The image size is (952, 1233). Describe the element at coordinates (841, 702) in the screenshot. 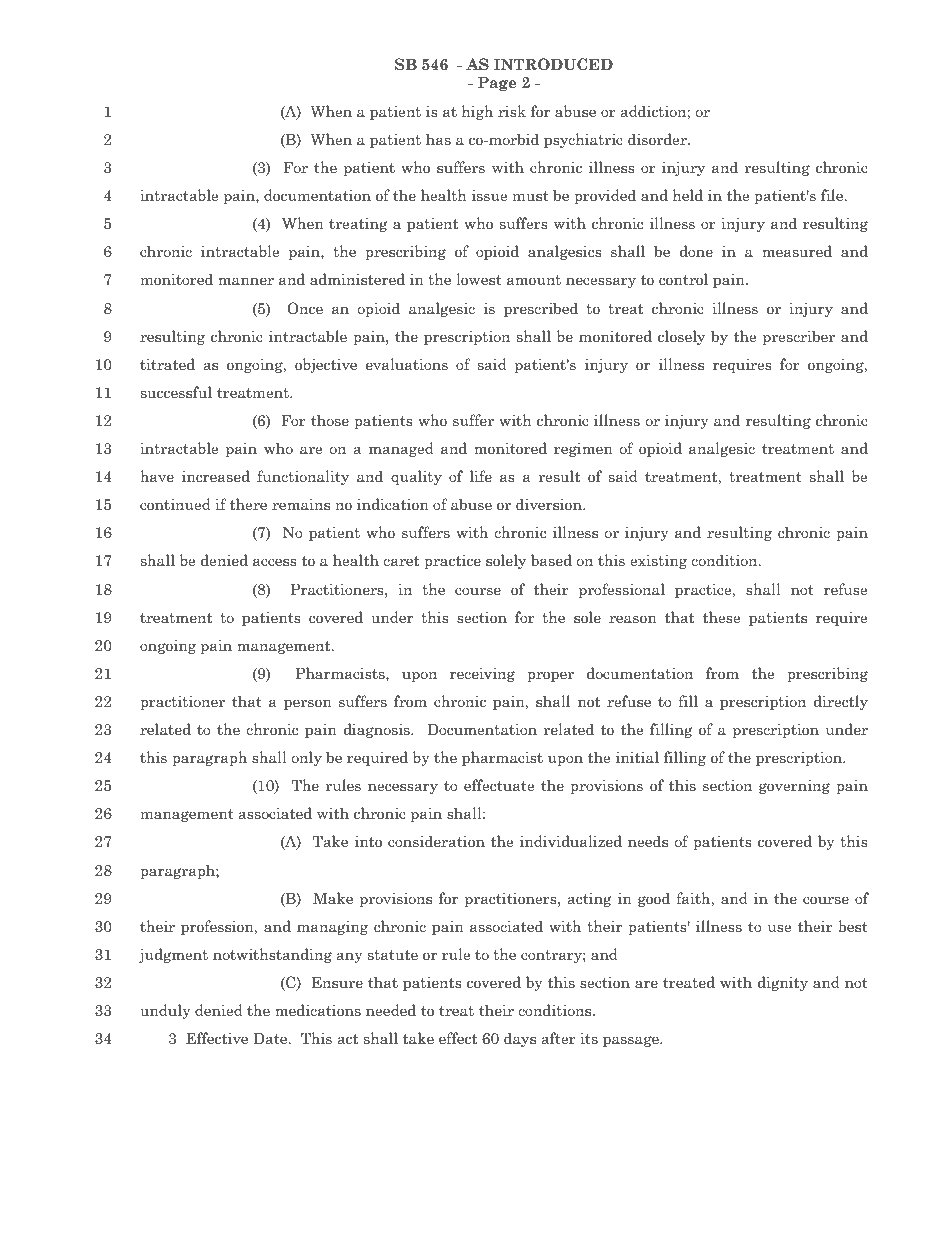

I see `directly` at that location.
